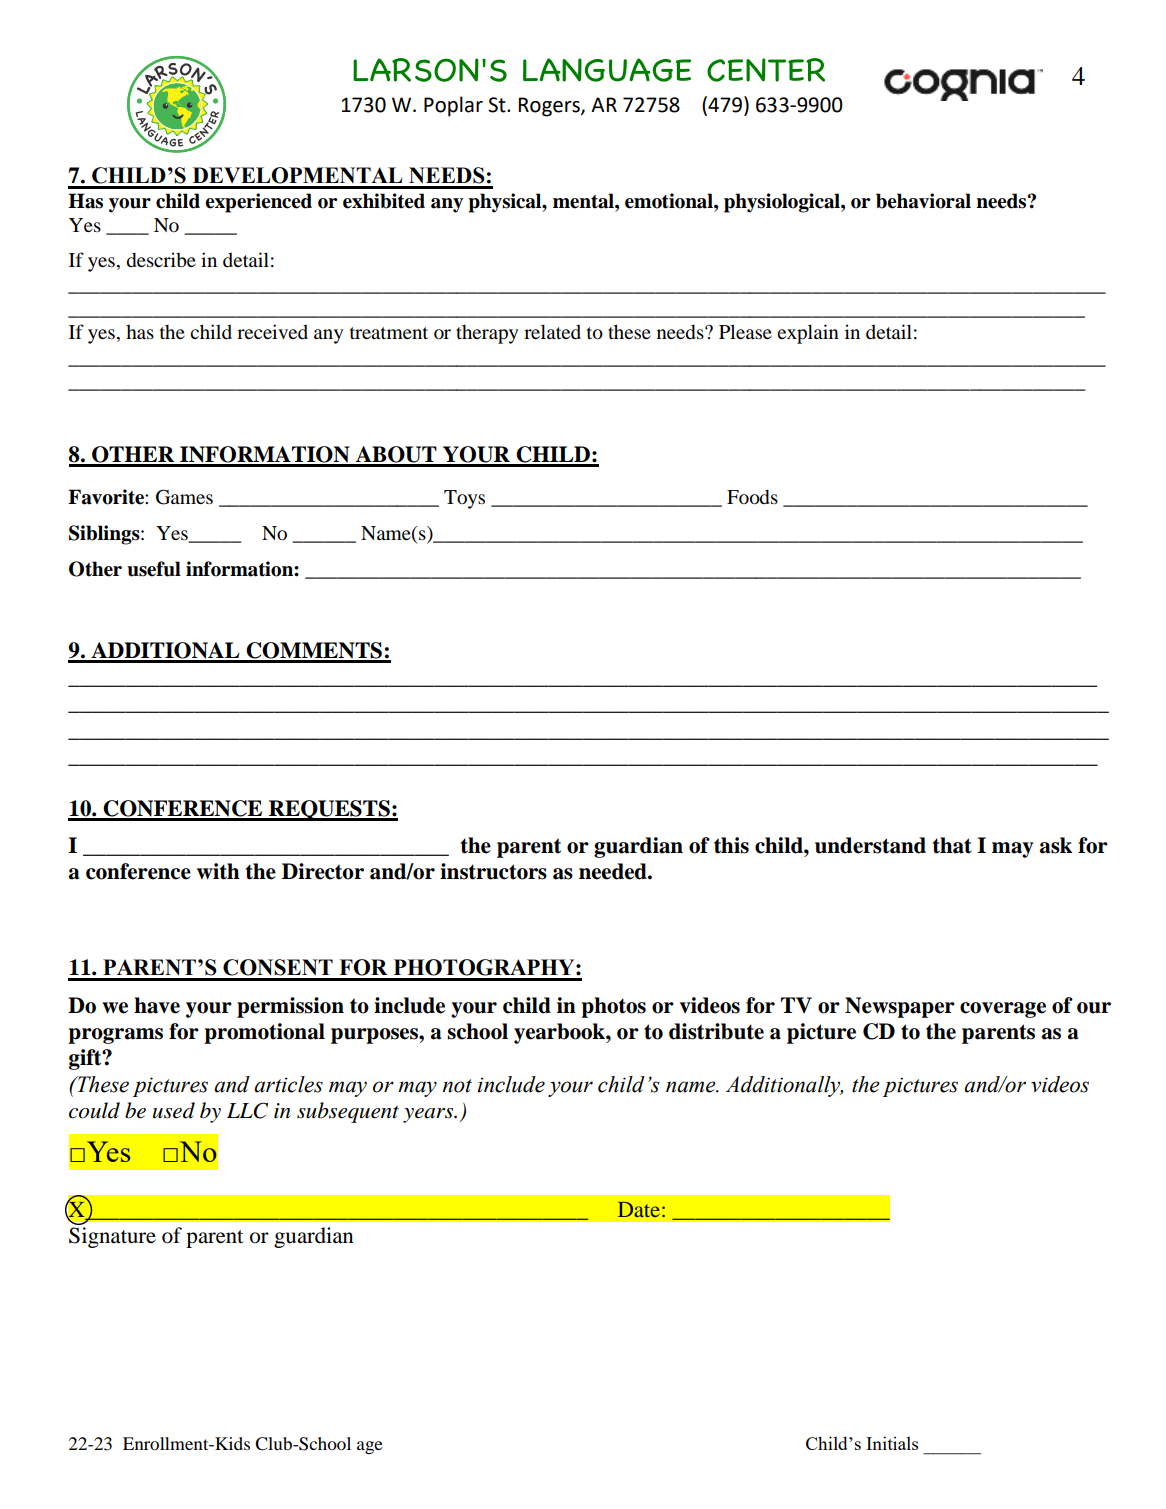 Image resolution: width=1166 pixels, height=1509 pixels. Describe the element at coordinates (154, 569) in the screenshot. I see `useful` at that location.
